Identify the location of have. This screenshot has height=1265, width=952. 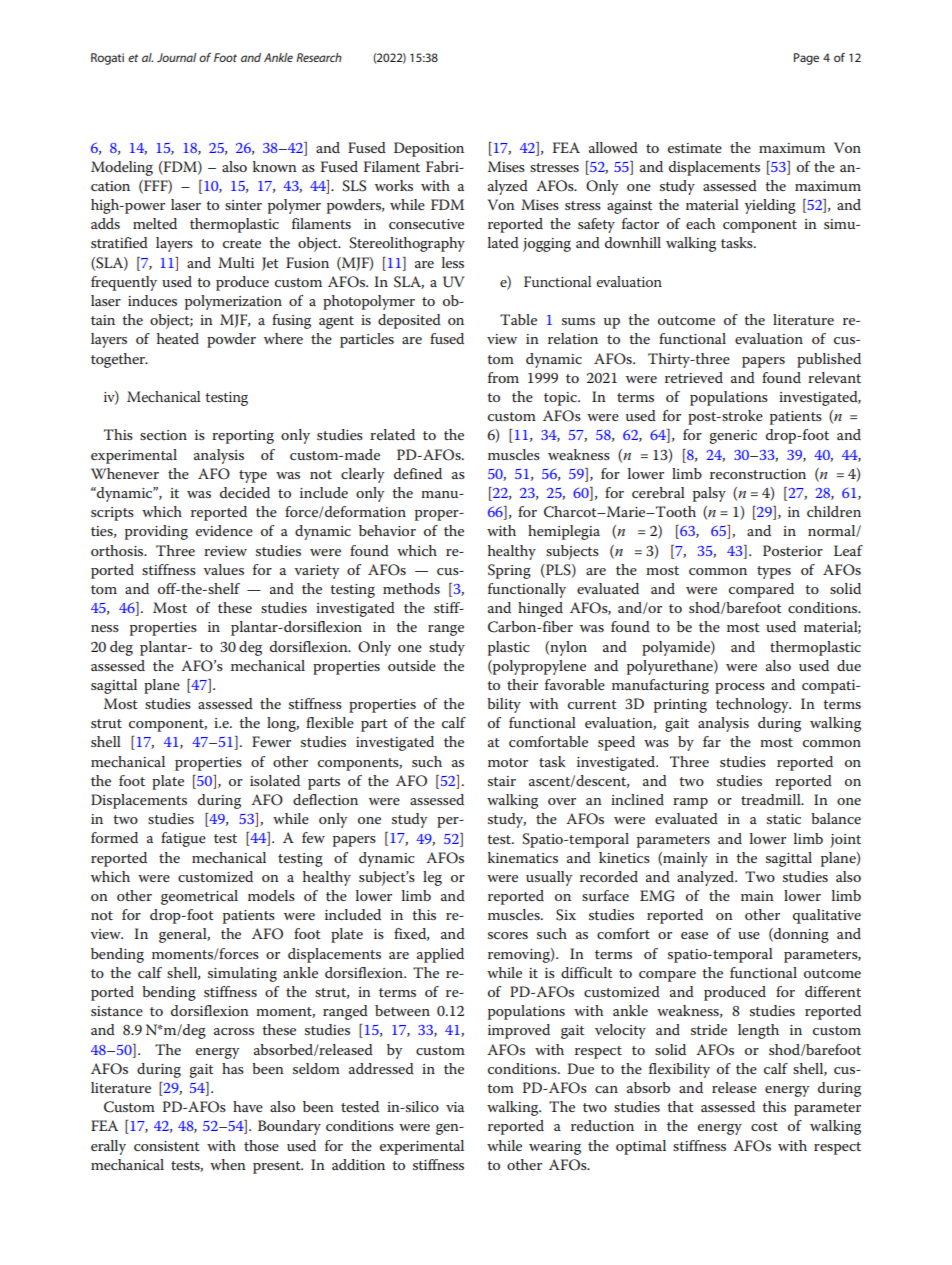
(248, 1106).
